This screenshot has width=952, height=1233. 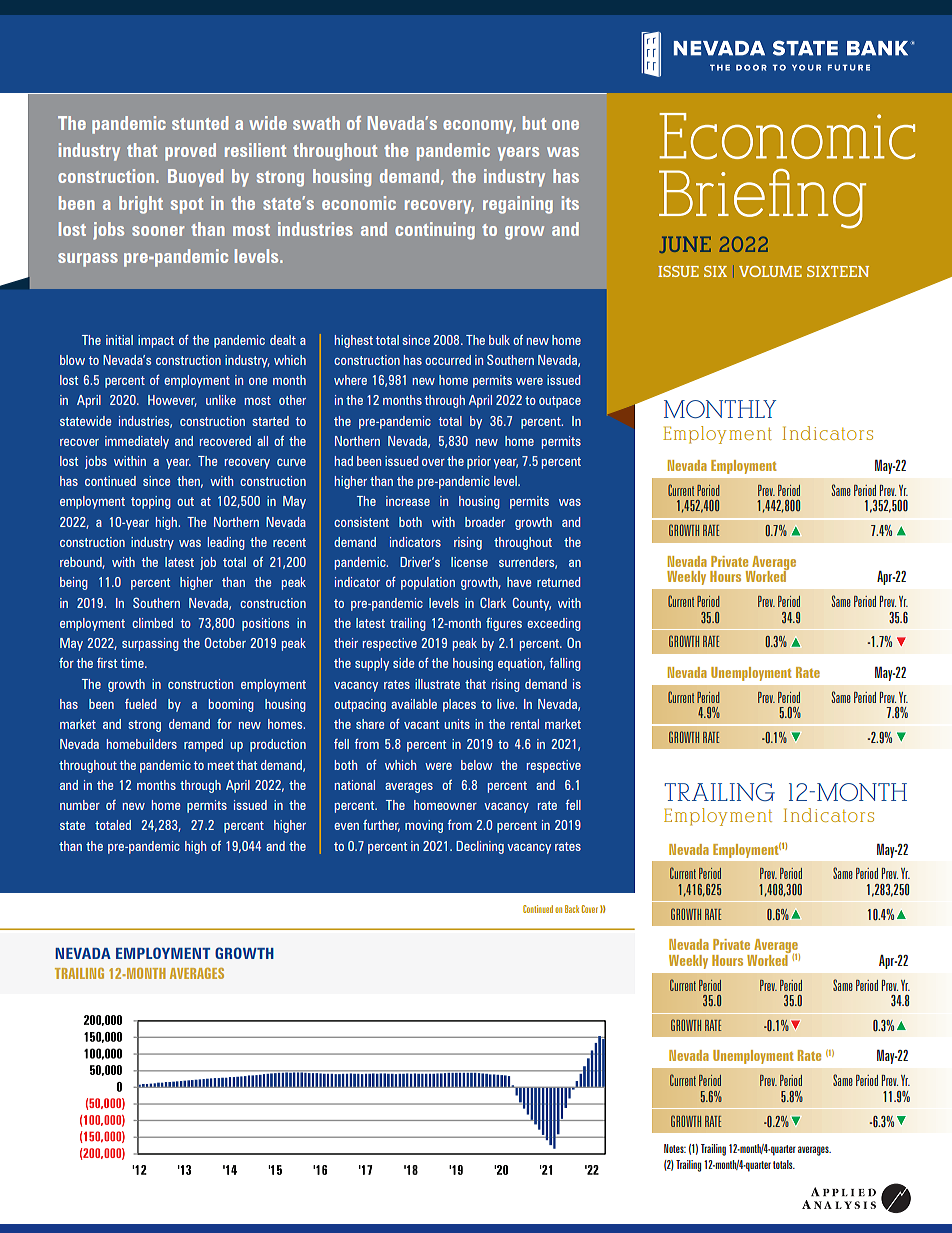 What do you see at coordinates (770, 271) in the screenshot?
I see `VOLUME` at bounding box center [770, 271].
